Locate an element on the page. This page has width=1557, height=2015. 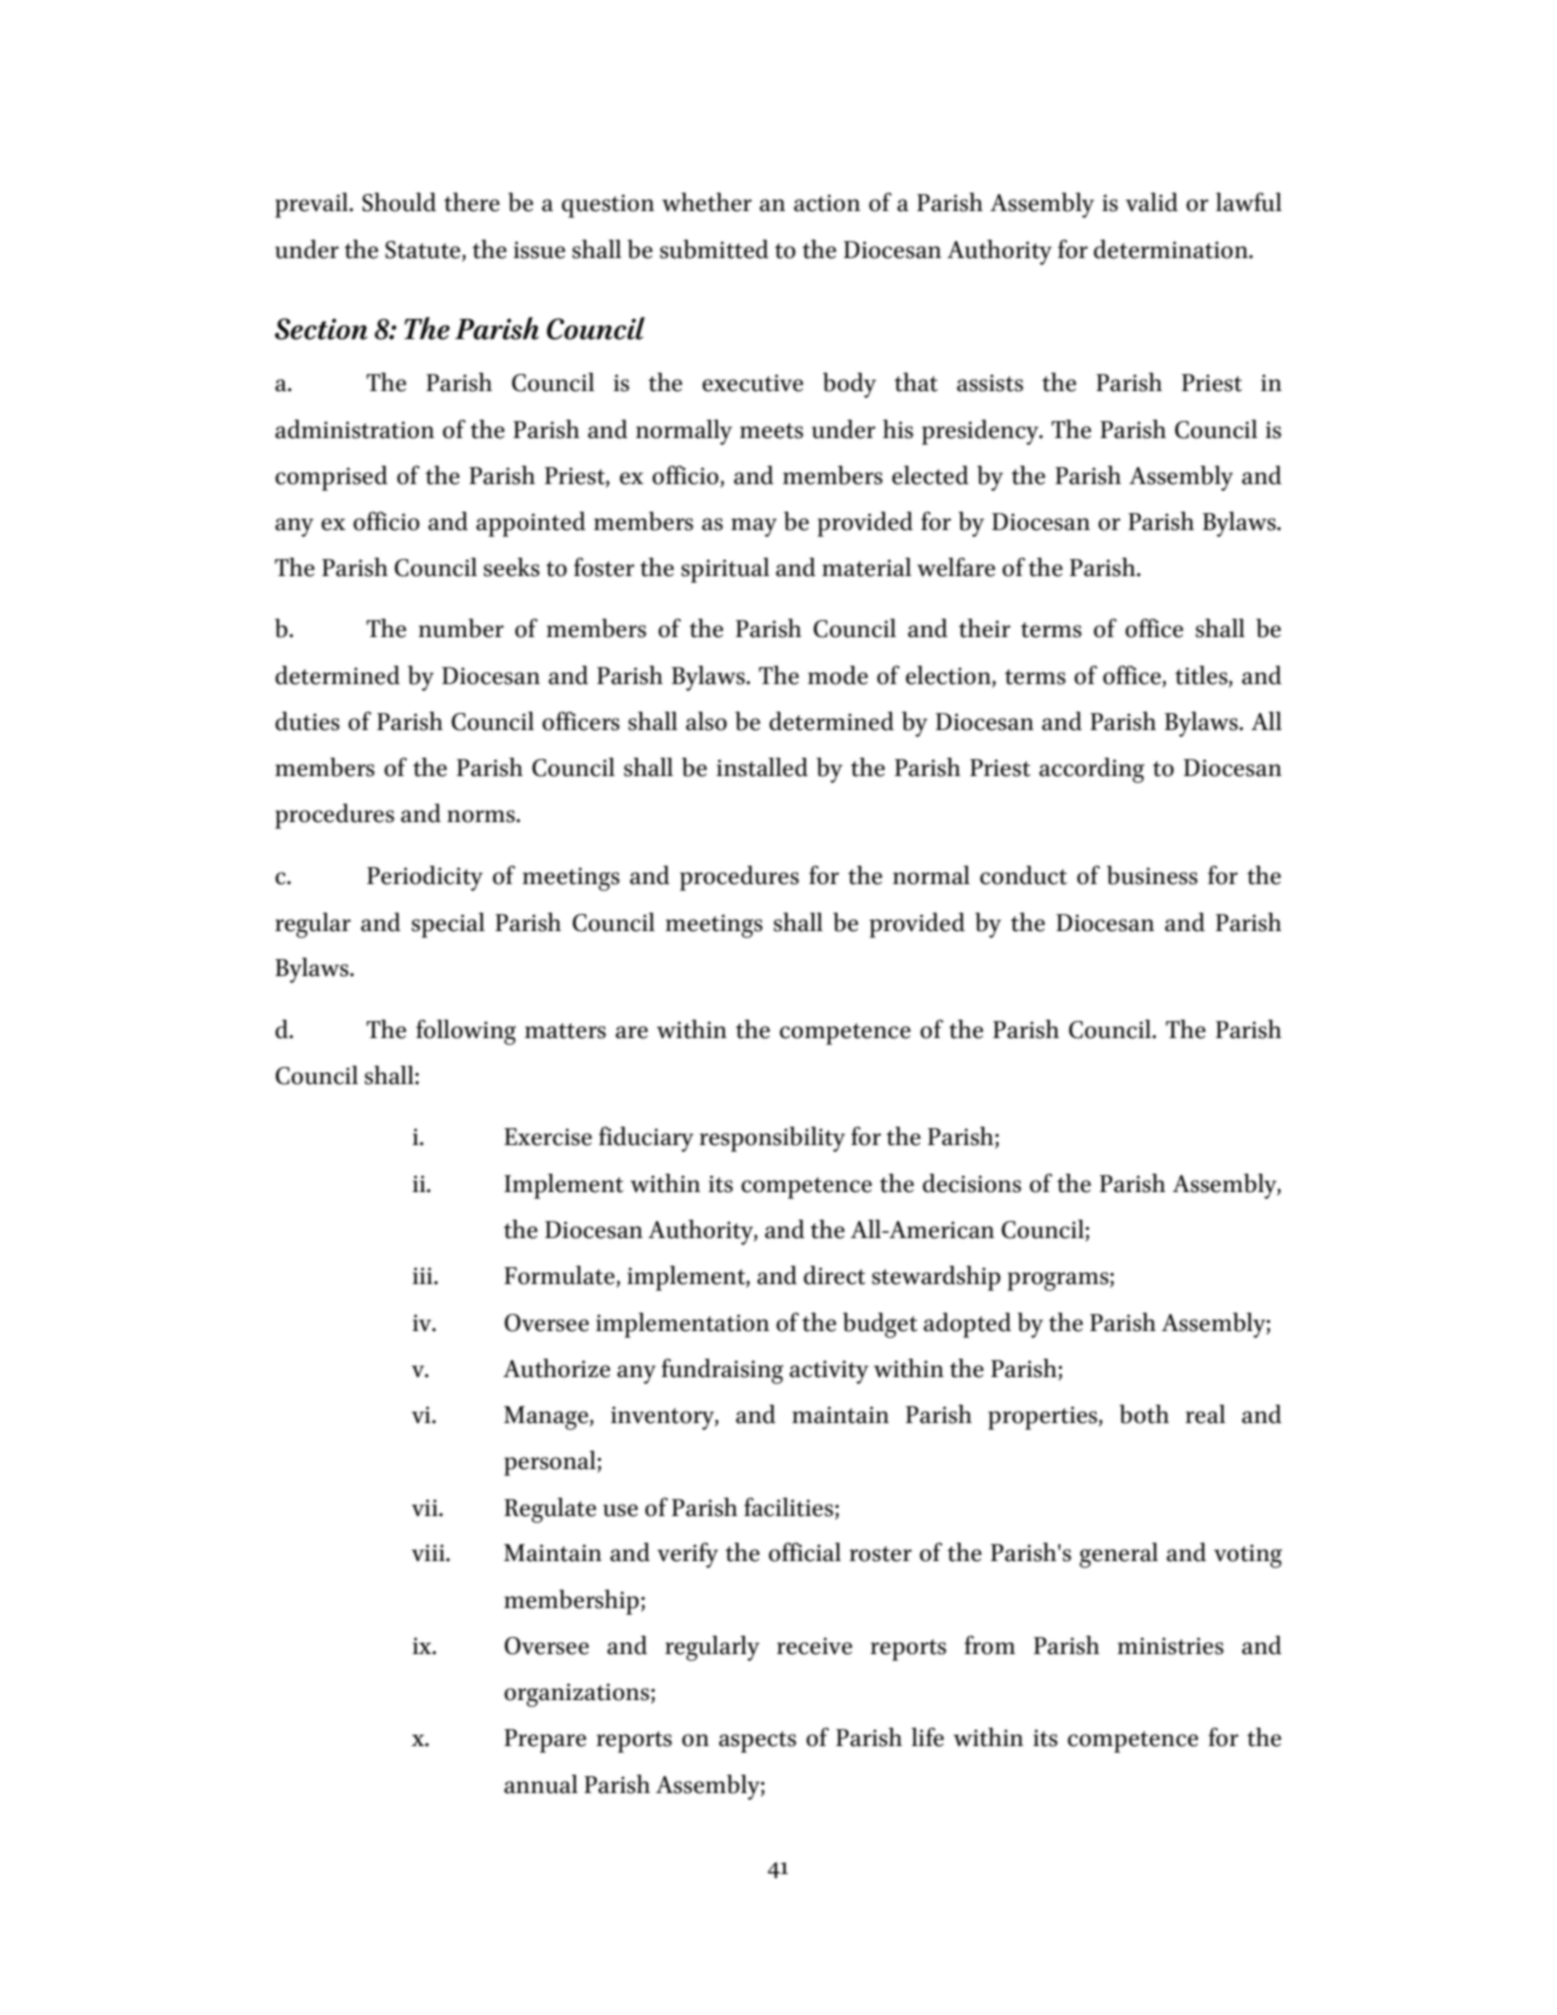
decisions is located at coordinates (972, 1183).
